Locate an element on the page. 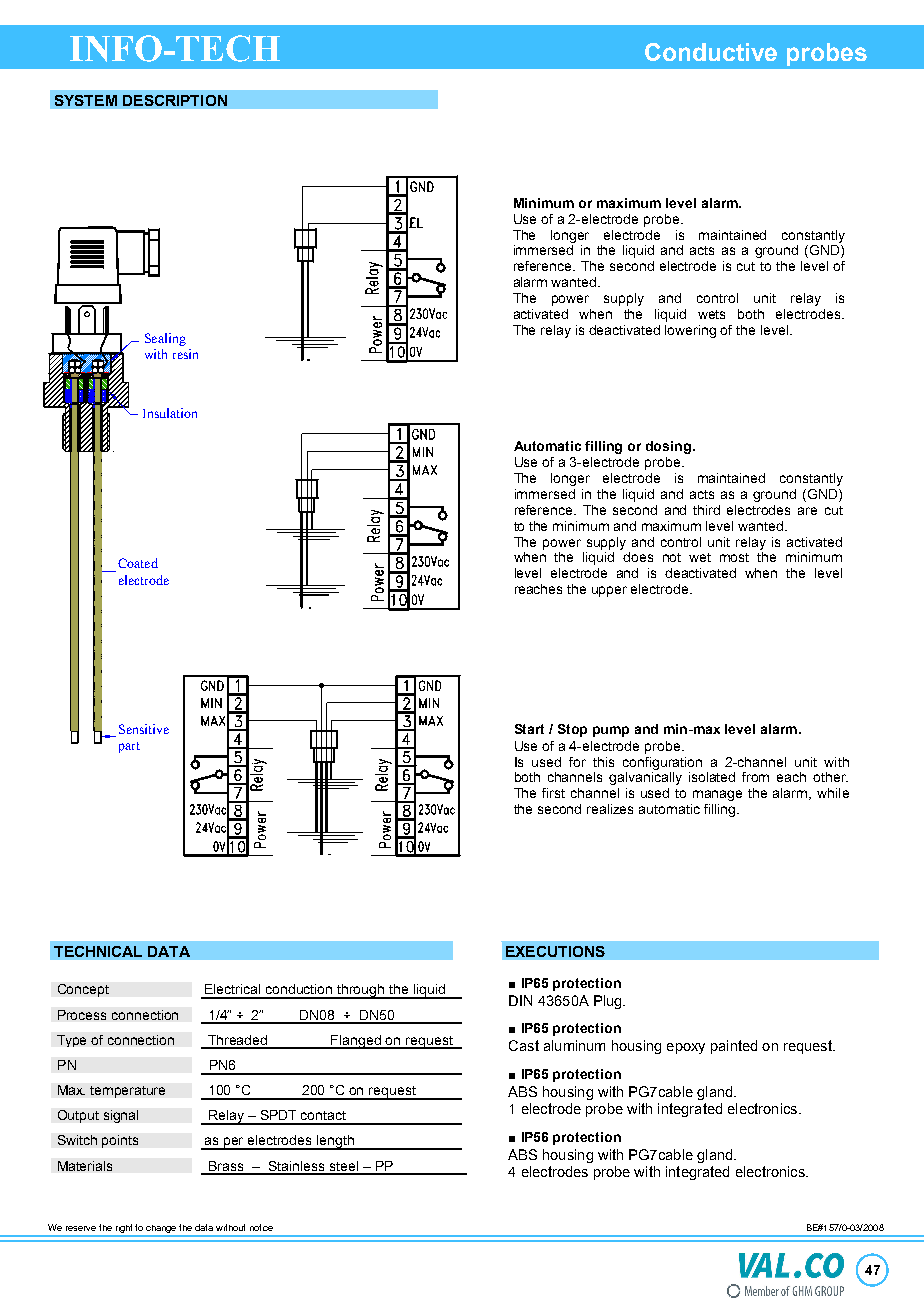 The height and width of the image is (1308, 924). upper is located at coordinates (609, 591).
